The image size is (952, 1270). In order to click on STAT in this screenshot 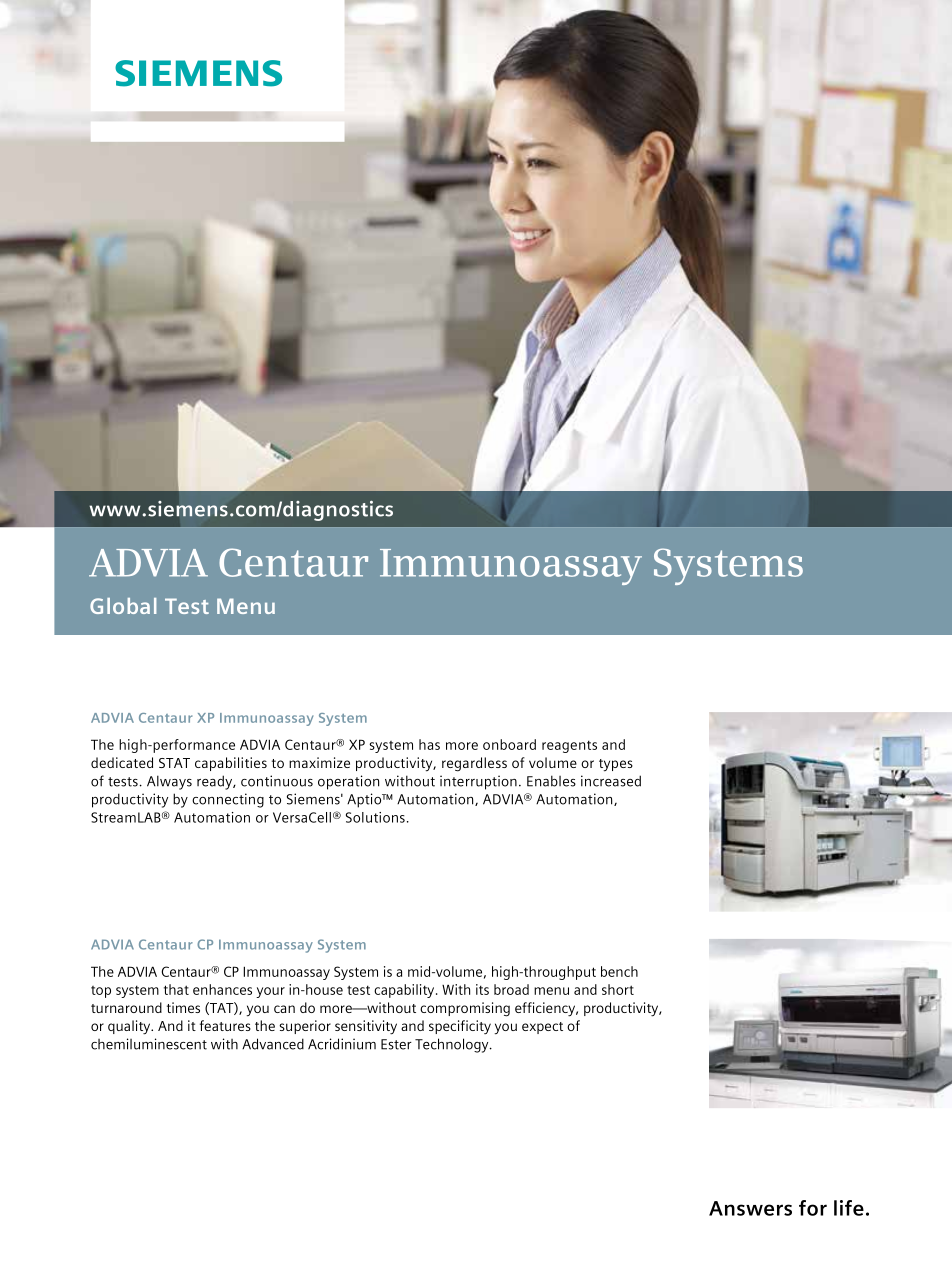, I will do `click(174, 763)`.
